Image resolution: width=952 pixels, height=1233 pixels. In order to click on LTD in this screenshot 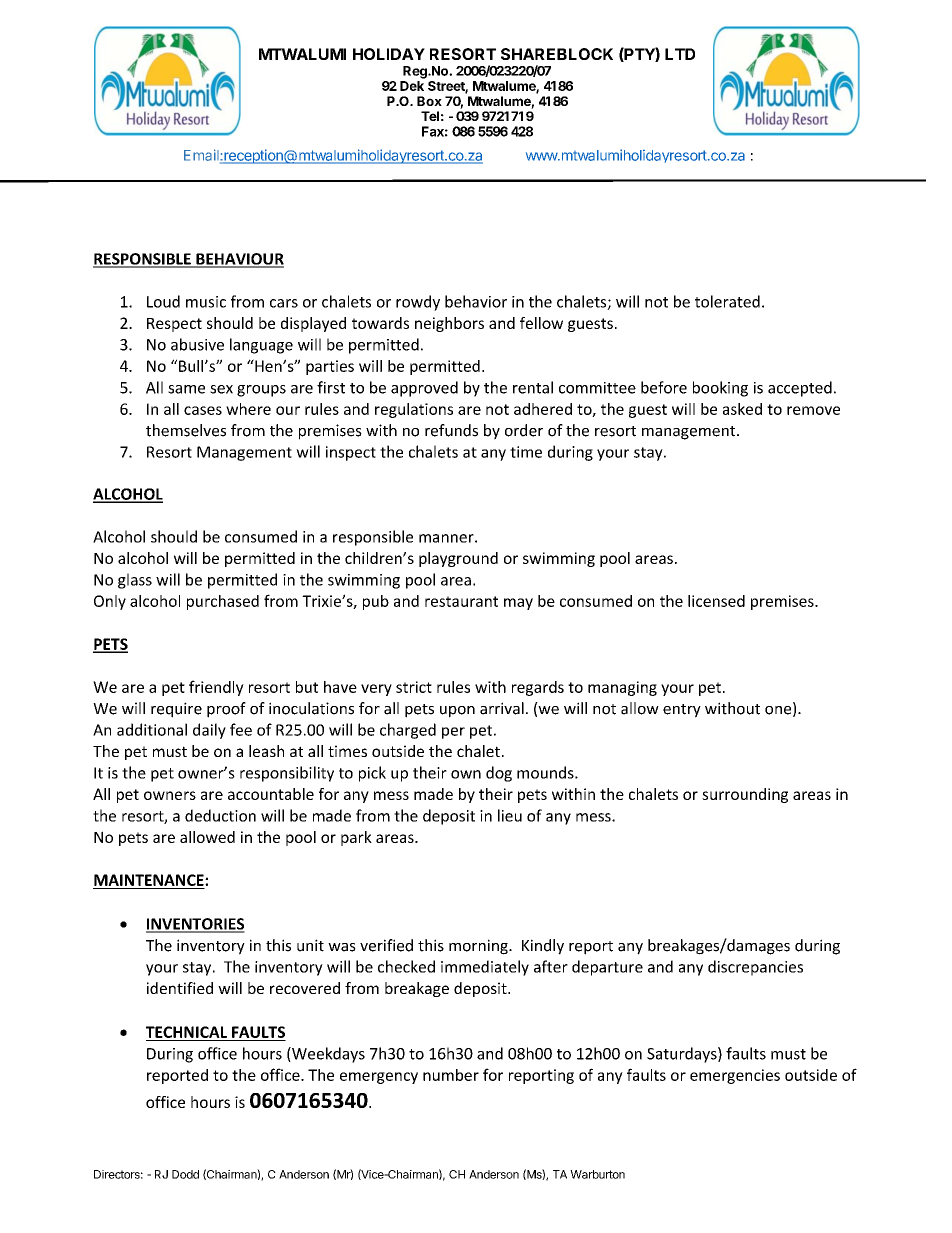, I will do `click(680, 54)`.
